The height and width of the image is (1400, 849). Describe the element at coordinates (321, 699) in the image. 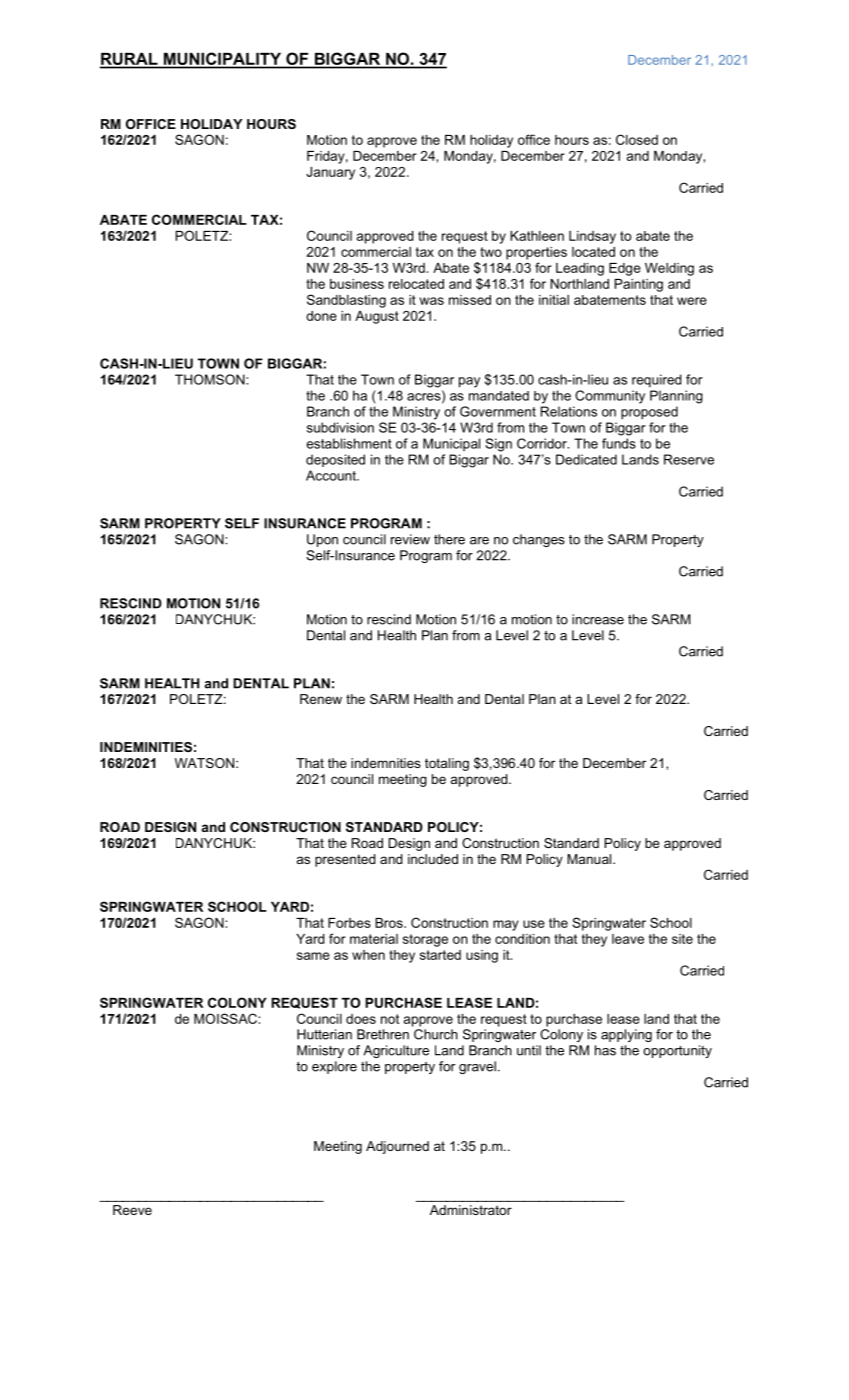

I see `Renew` at that location.
